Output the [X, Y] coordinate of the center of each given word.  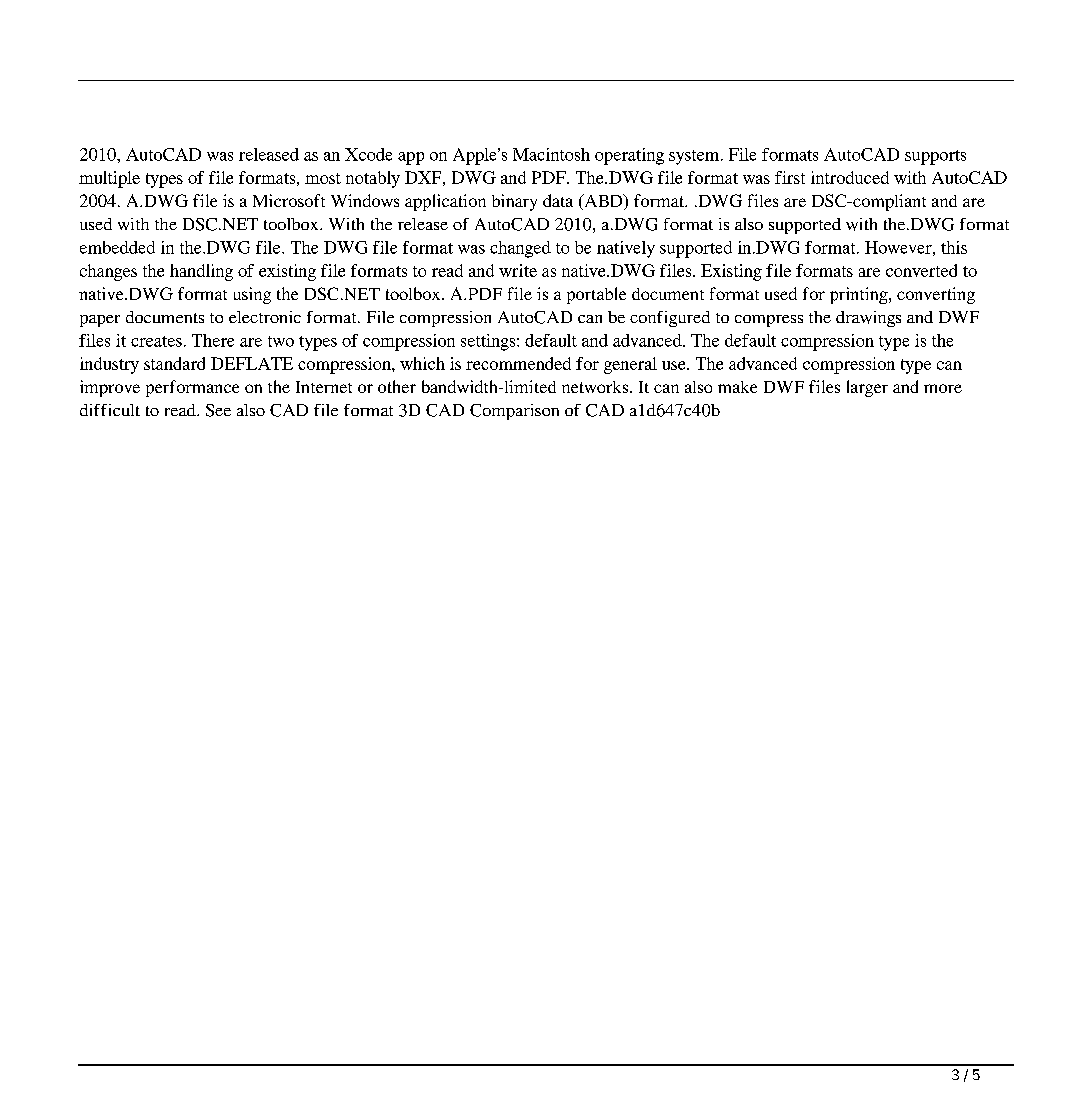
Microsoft [289, 200]
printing [860, 295]
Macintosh [551, 154]
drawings [868, 319]
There [213, 340]
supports [935, 157]
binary [514, 202]
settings [489, 342]
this [954, 247]
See [218, 410]
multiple [109, 179]
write [518, 270]
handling [201, 272]
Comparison [514, 412]
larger [867, 388]
